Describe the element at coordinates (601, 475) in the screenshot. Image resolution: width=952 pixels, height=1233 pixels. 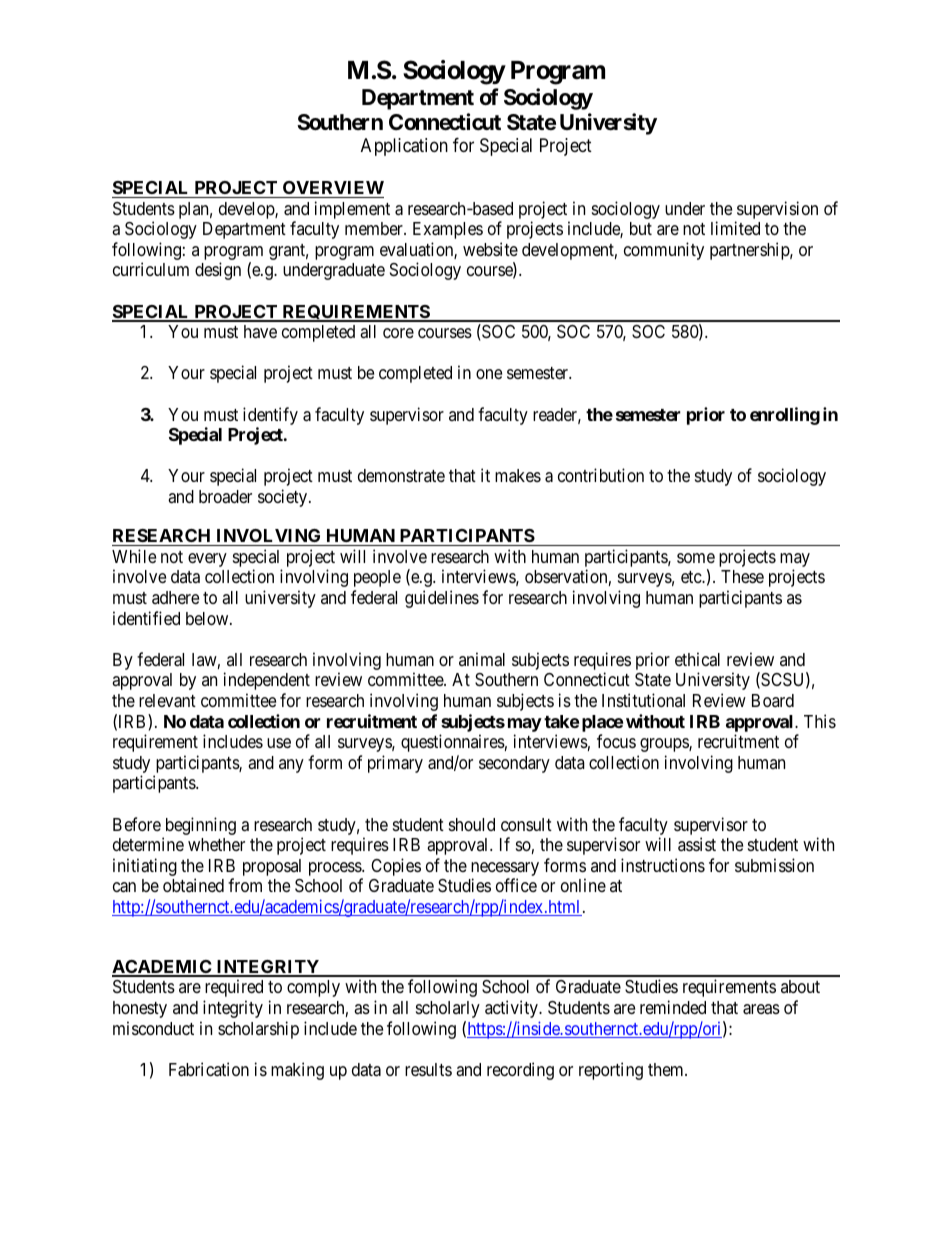
I see `contribution` at that location.
